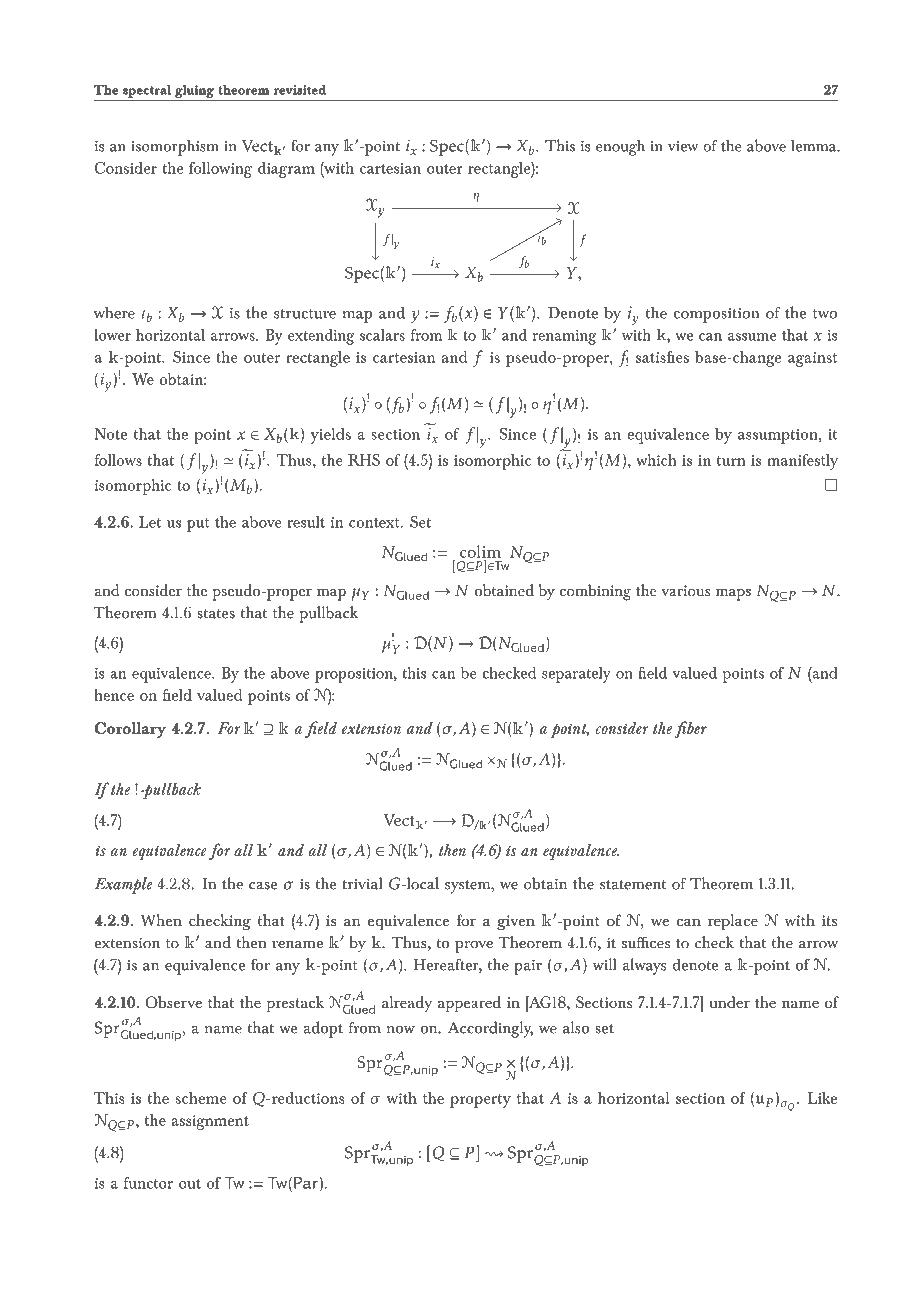 The width and height of the screenshot is (924, 1308). What do you see at coordinates (263, 886) in the screenshot?
I see `case` at bounding box center [263, 886].
